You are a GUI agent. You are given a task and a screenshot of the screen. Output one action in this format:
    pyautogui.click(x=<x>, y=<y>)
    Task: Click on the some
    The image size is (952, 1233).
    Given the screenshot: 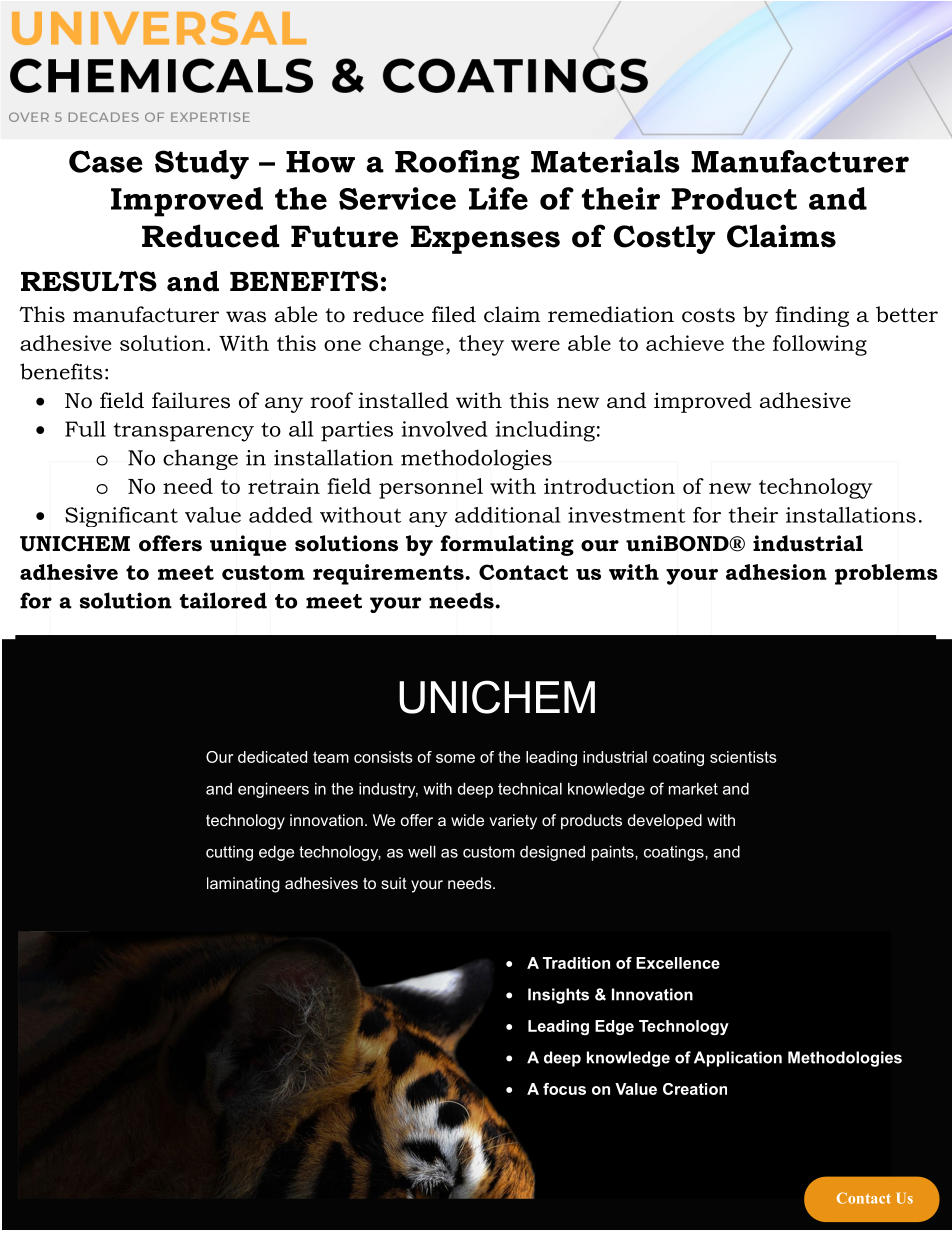 What is the action you would take?
    pyautogui.click(x=455, y=758)
